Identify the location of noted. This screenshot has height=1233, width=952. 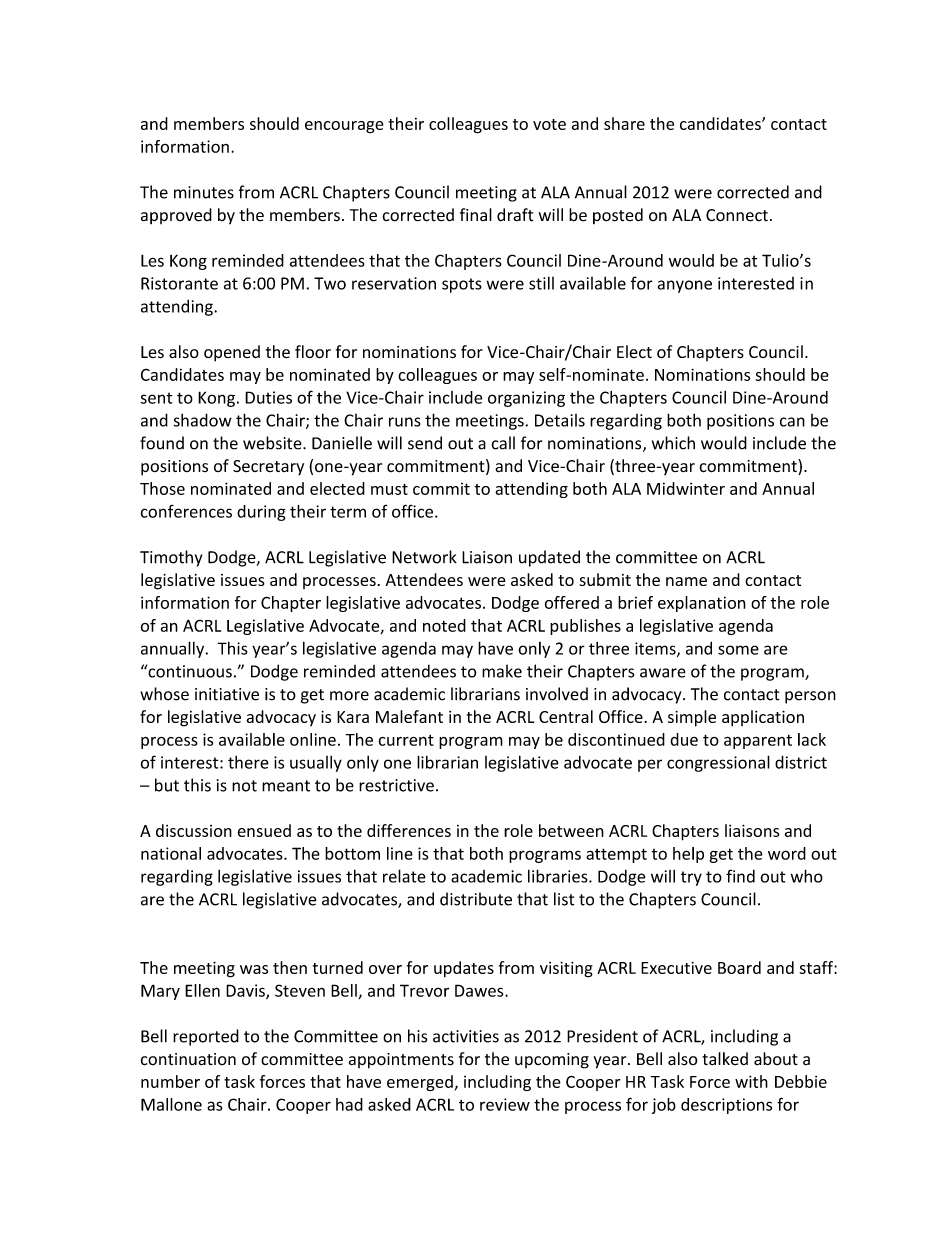
(444, 625).
